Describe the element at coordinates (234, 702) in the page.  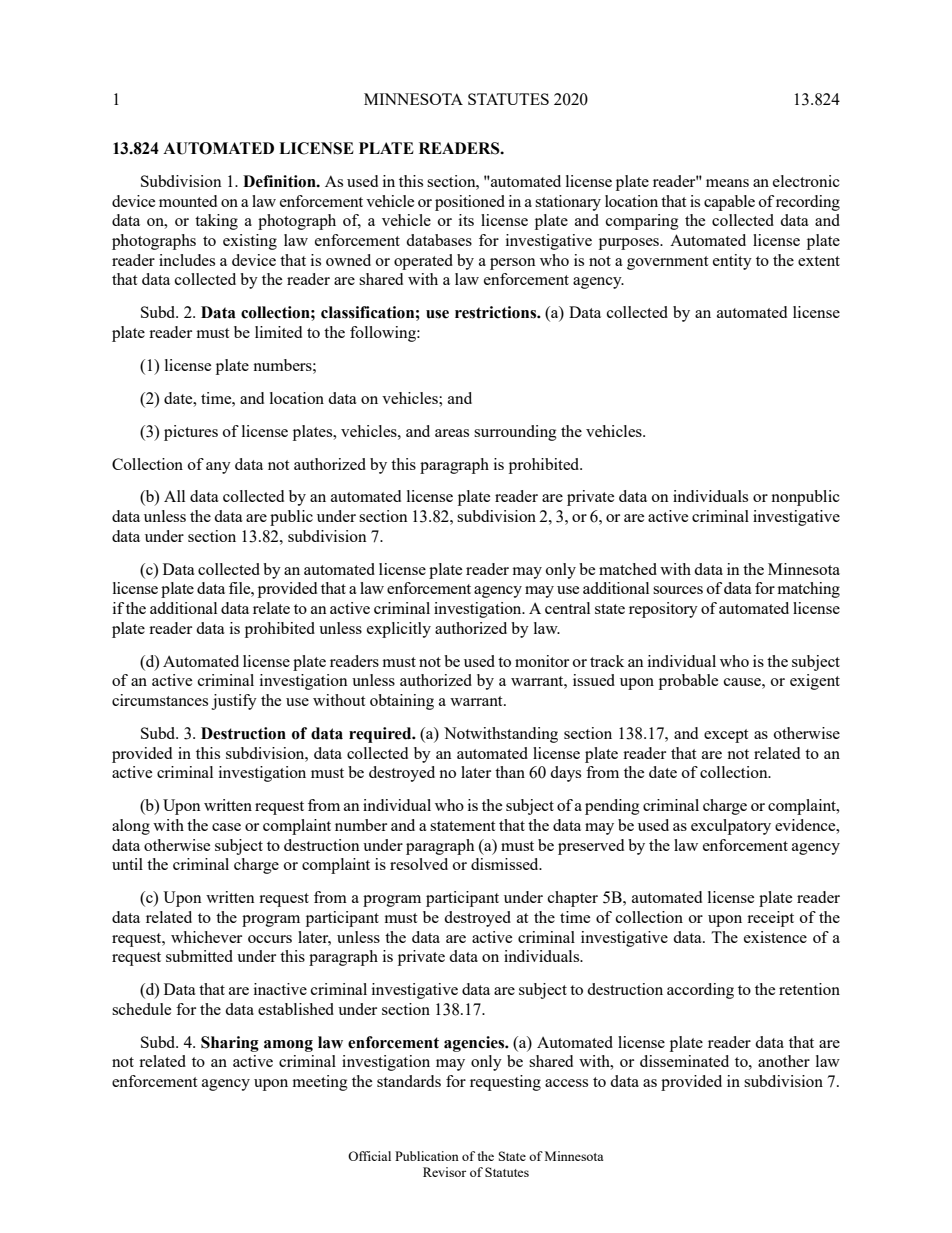
I see `justify` at that location.
